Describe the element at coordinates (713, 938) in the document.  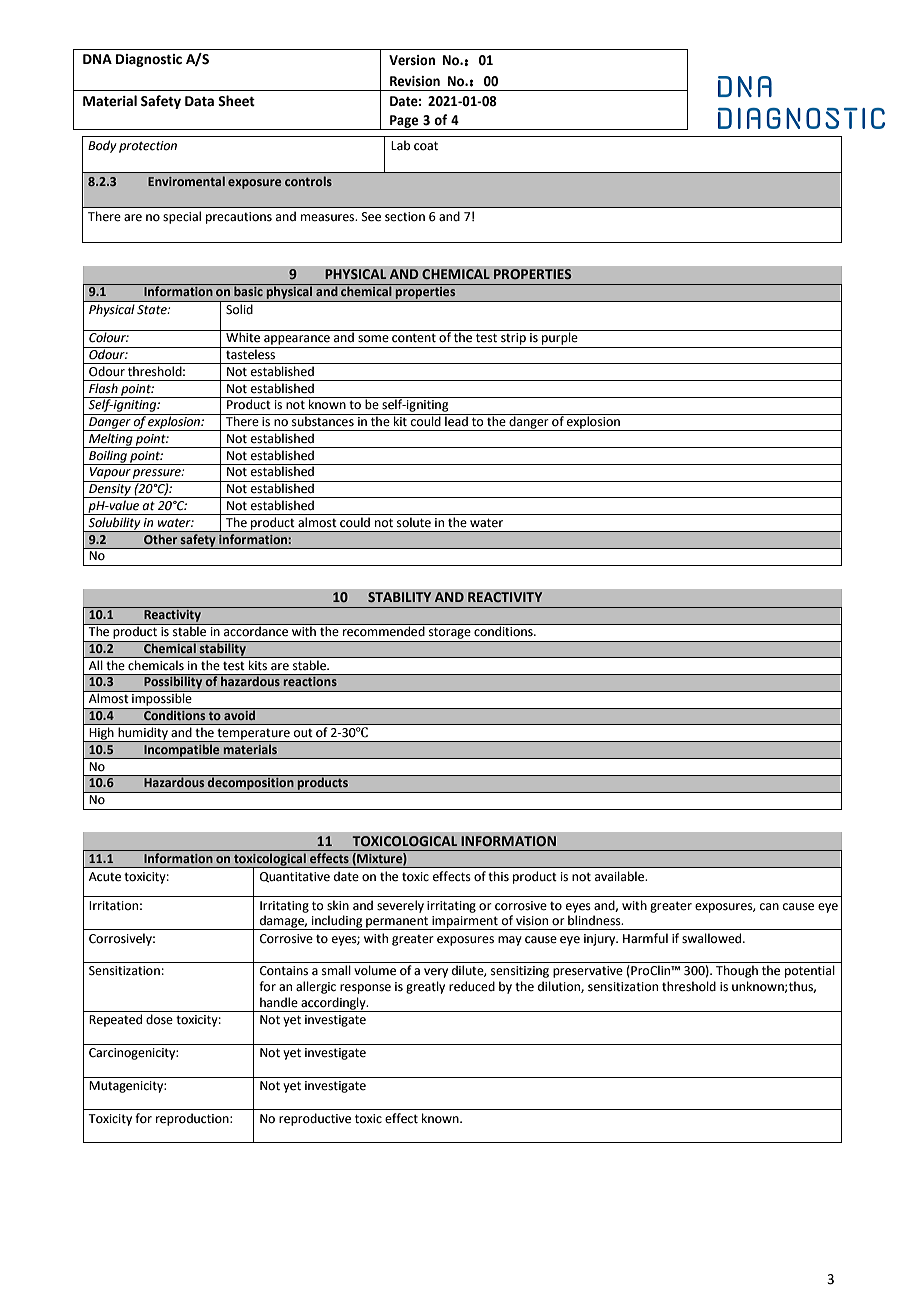
I see `swallowed` at that location.
